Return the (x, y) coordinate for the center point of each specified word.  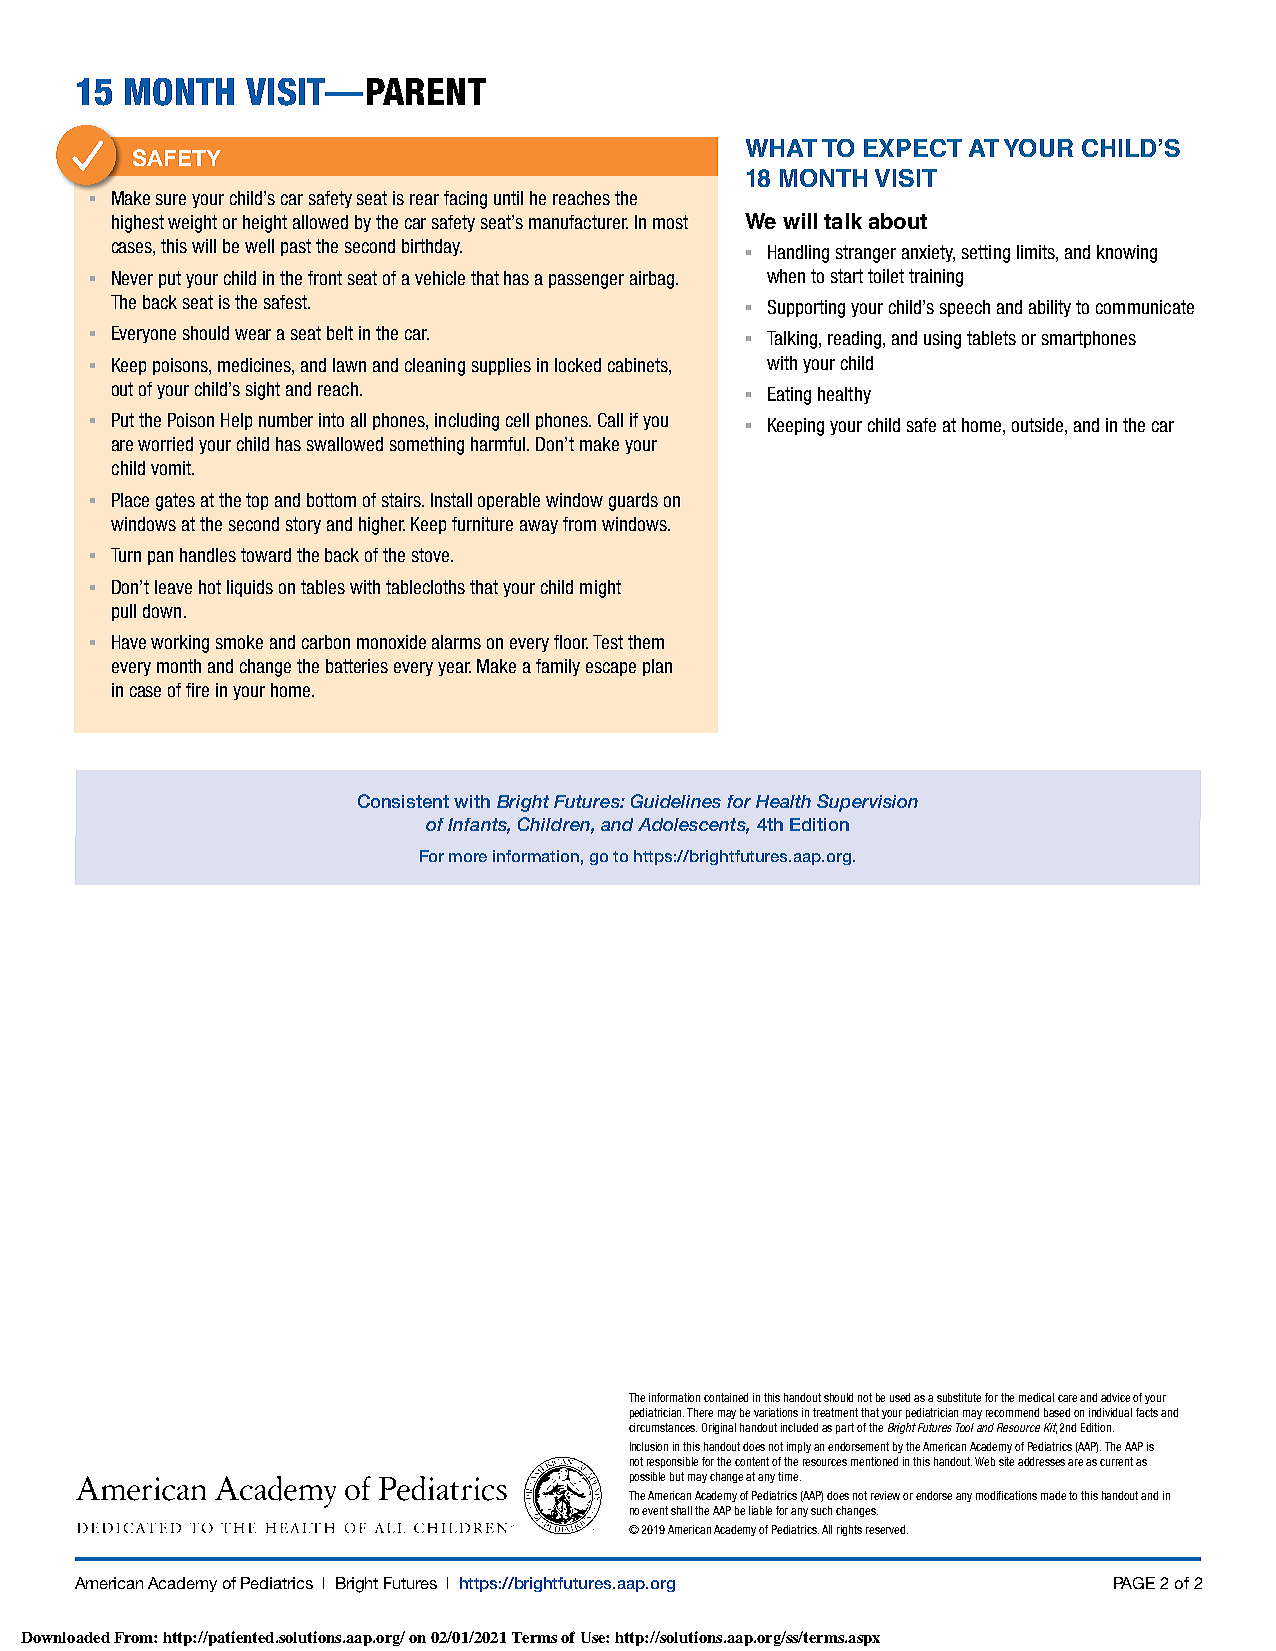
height (265, 224)
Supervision (867, 803)
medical (1036, 1397)
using (942, 340)
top (257, 501)
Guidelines (676, 801)
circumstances (663, 1427)
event (655, 1510)
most (670, 222)
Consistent (403, 801)
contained (726, 1397)
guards (633, 502)
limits (1037, 252)
